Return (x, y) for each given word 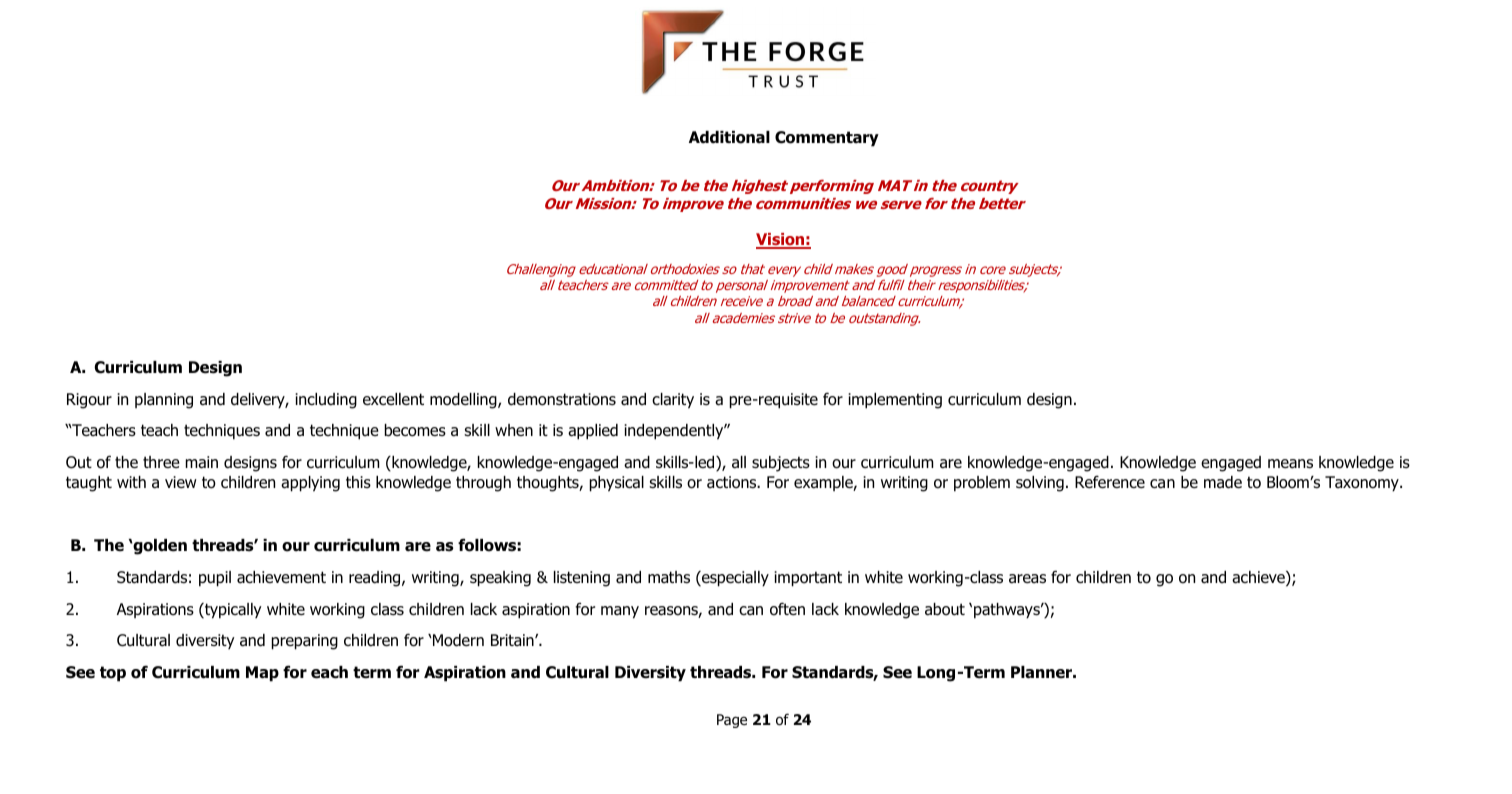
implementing (895, 401)
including (326, 401)
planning (164, 401)
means (1290, 464)
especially (734, 579)
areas (1027, 579)
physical (617, 484)
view (181, 482)
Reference (1110, 481)
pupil (215, 579)
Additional (729, 137)
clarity (673, 401)
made (1223, 482)
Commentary (827, 139)
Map (262, 674)
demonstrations (562, 399)
